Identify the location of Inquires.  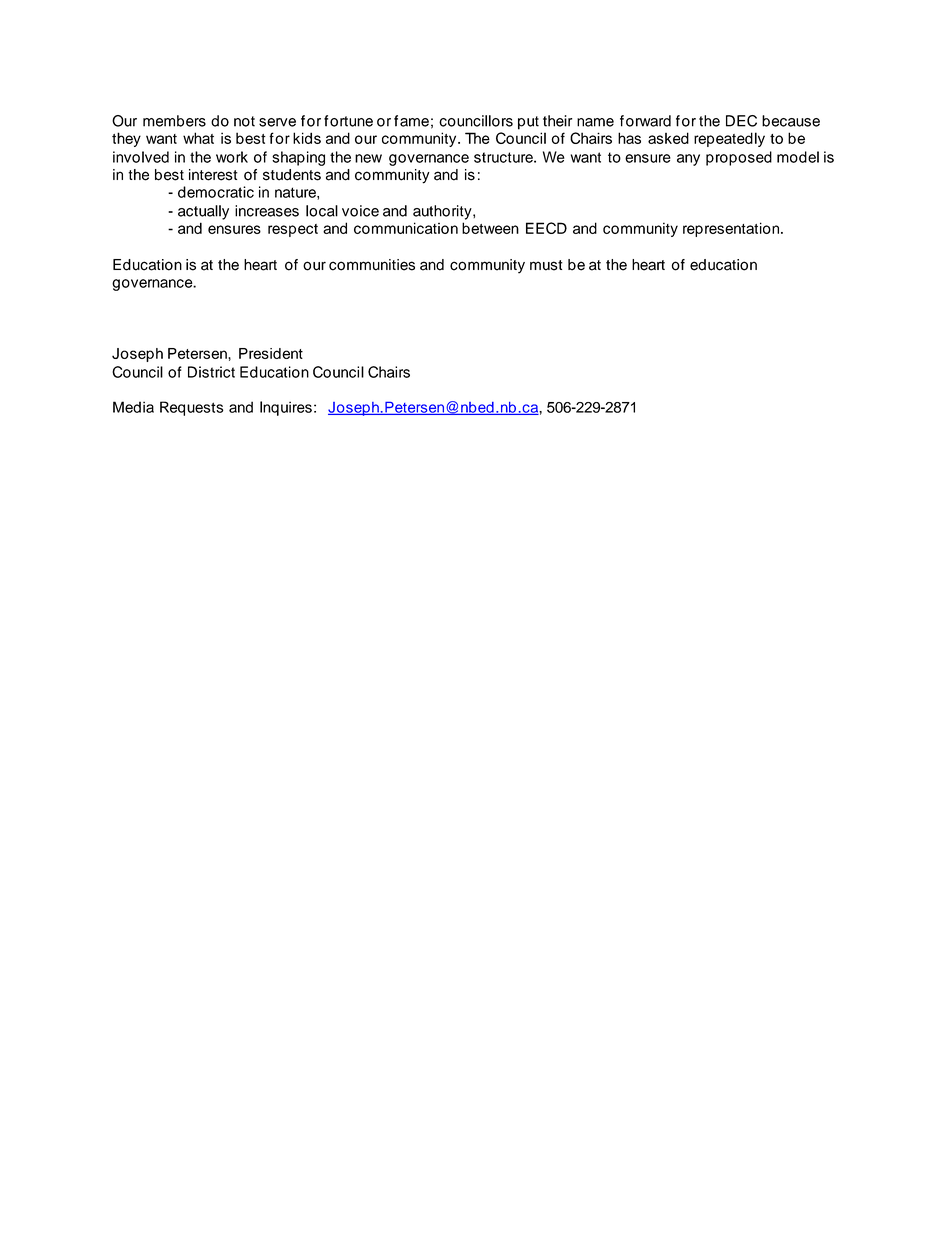
(286, 408).
